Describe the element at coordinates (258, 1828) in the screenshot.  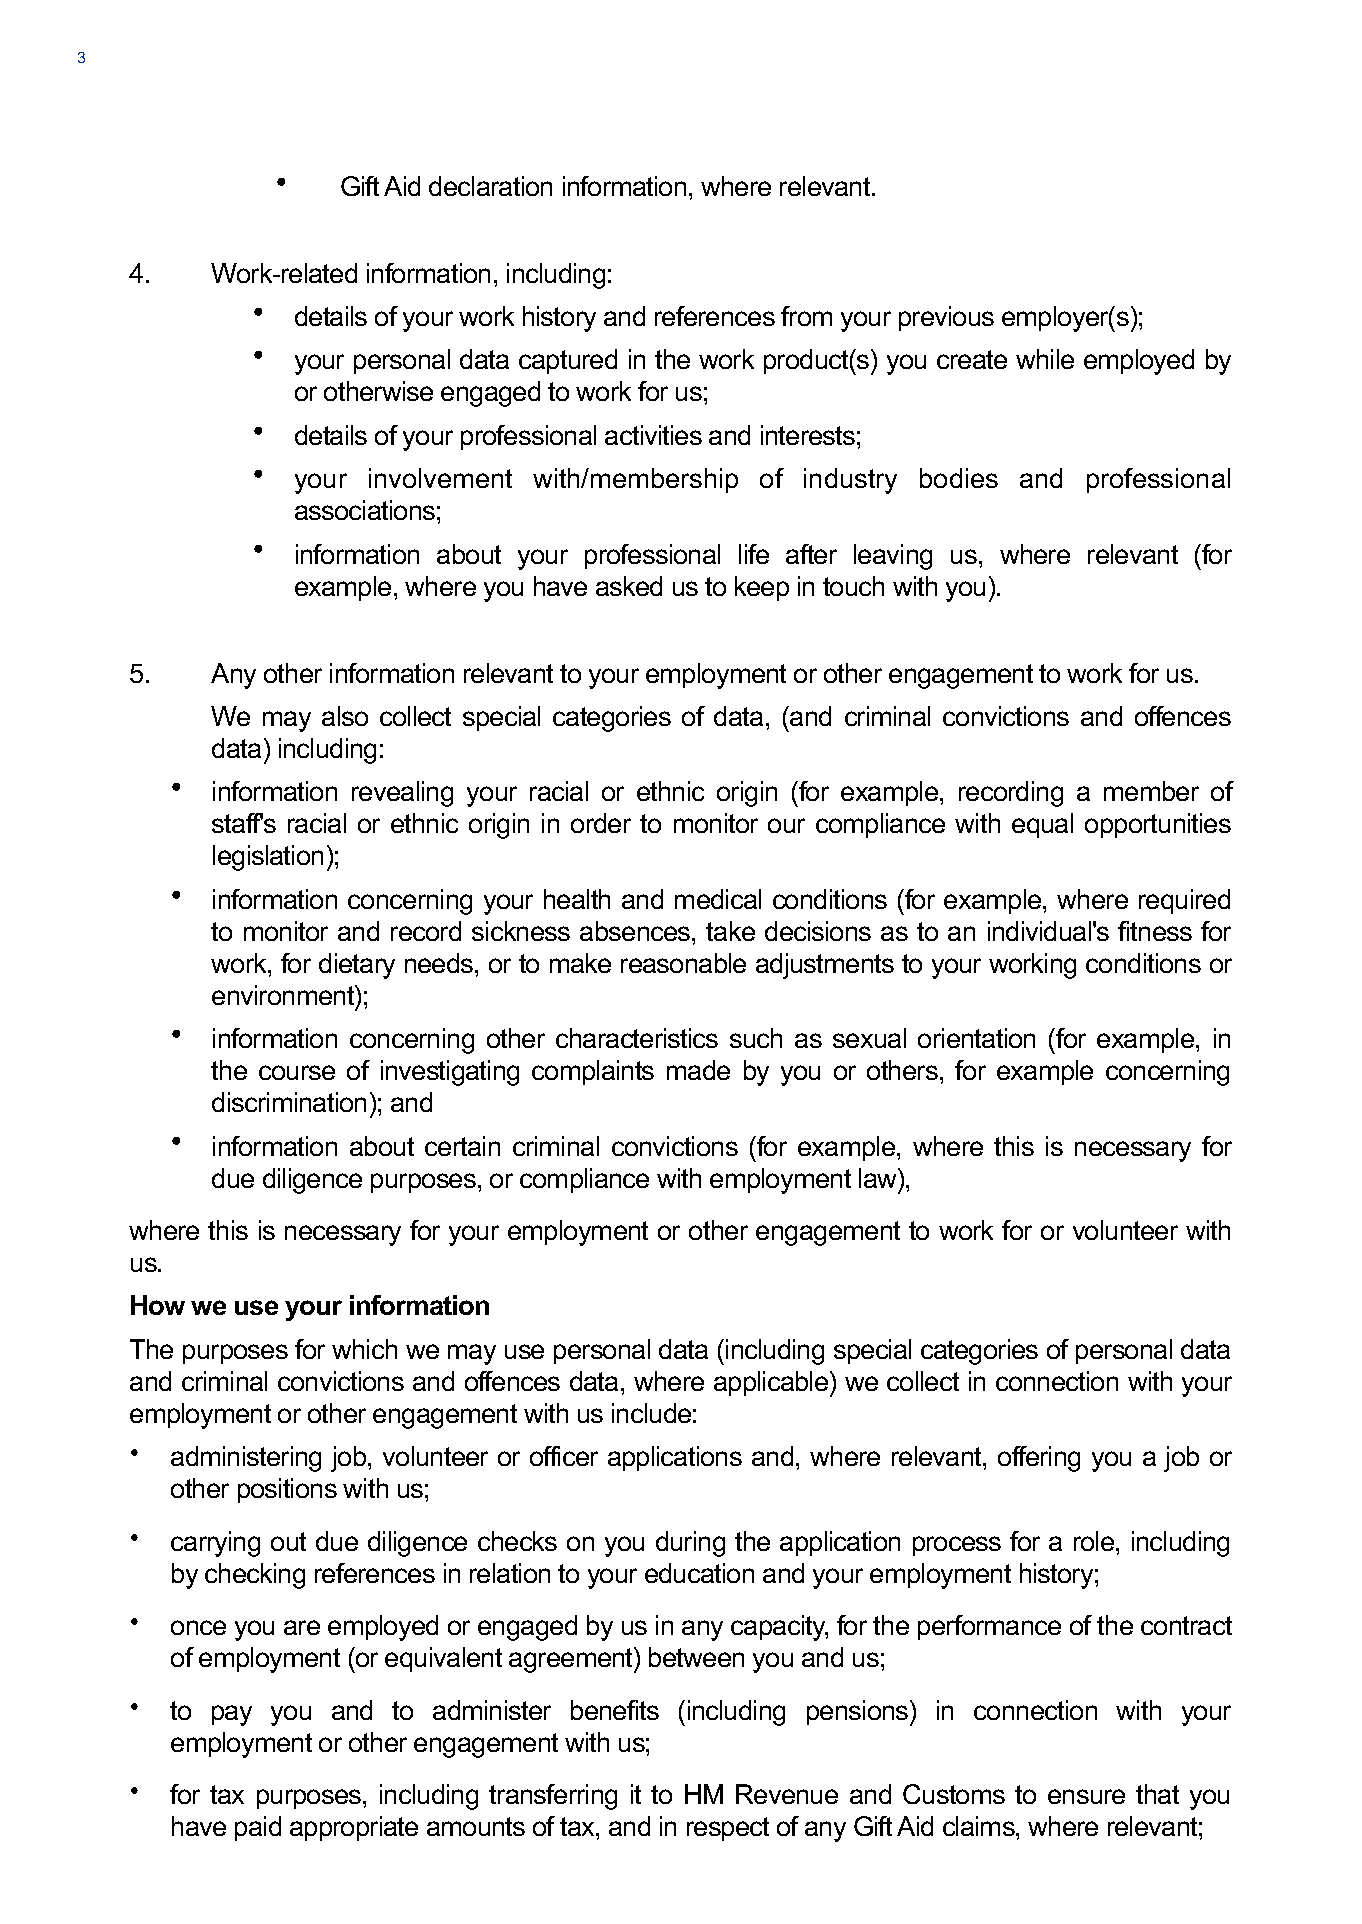
I see `paid` at that location.
